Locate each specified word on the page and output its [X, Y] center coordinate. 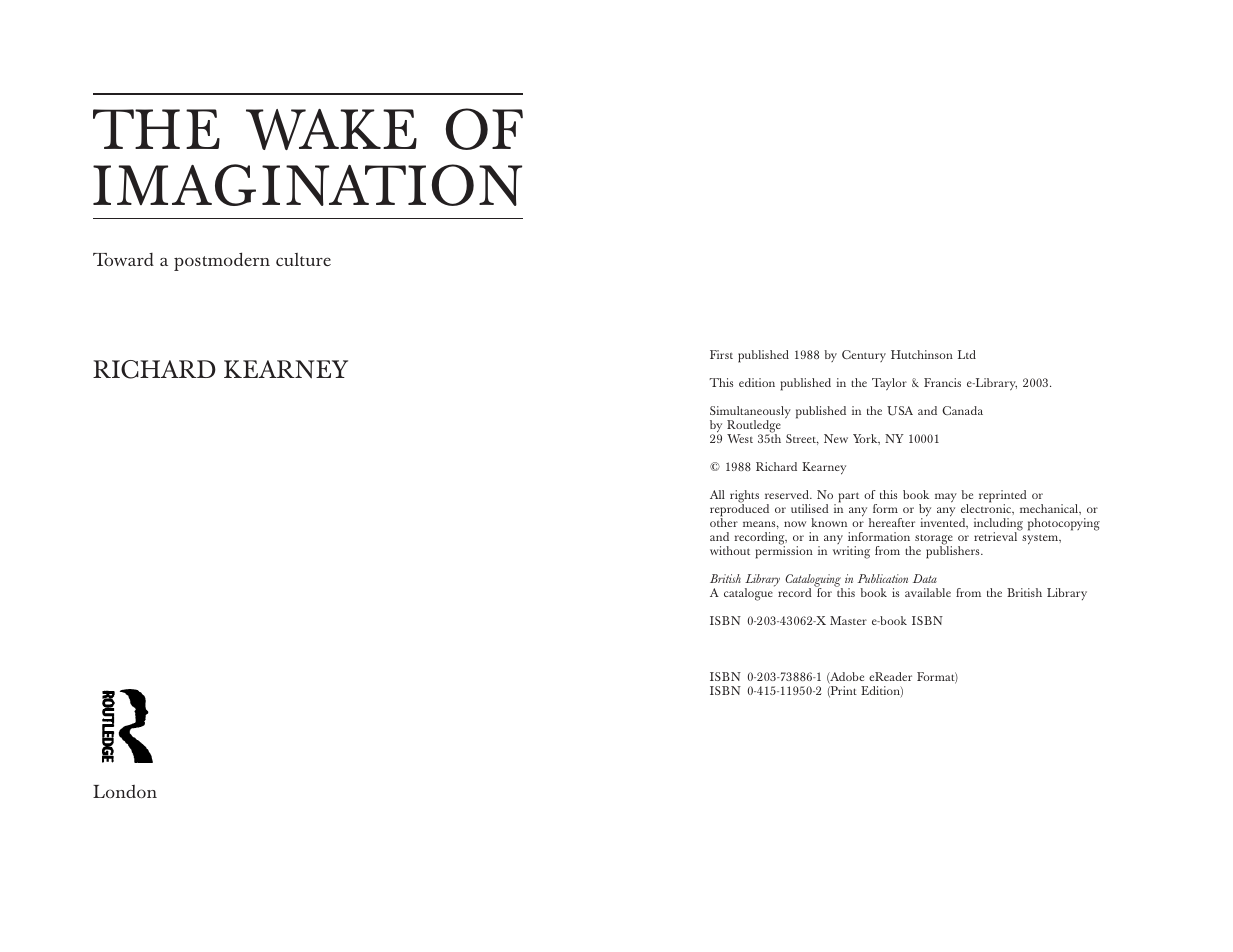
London [125, 791]
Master [848, 620]
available [928, 592]
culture [303, 259]
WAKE [331, 129]
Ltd [967, 354]
